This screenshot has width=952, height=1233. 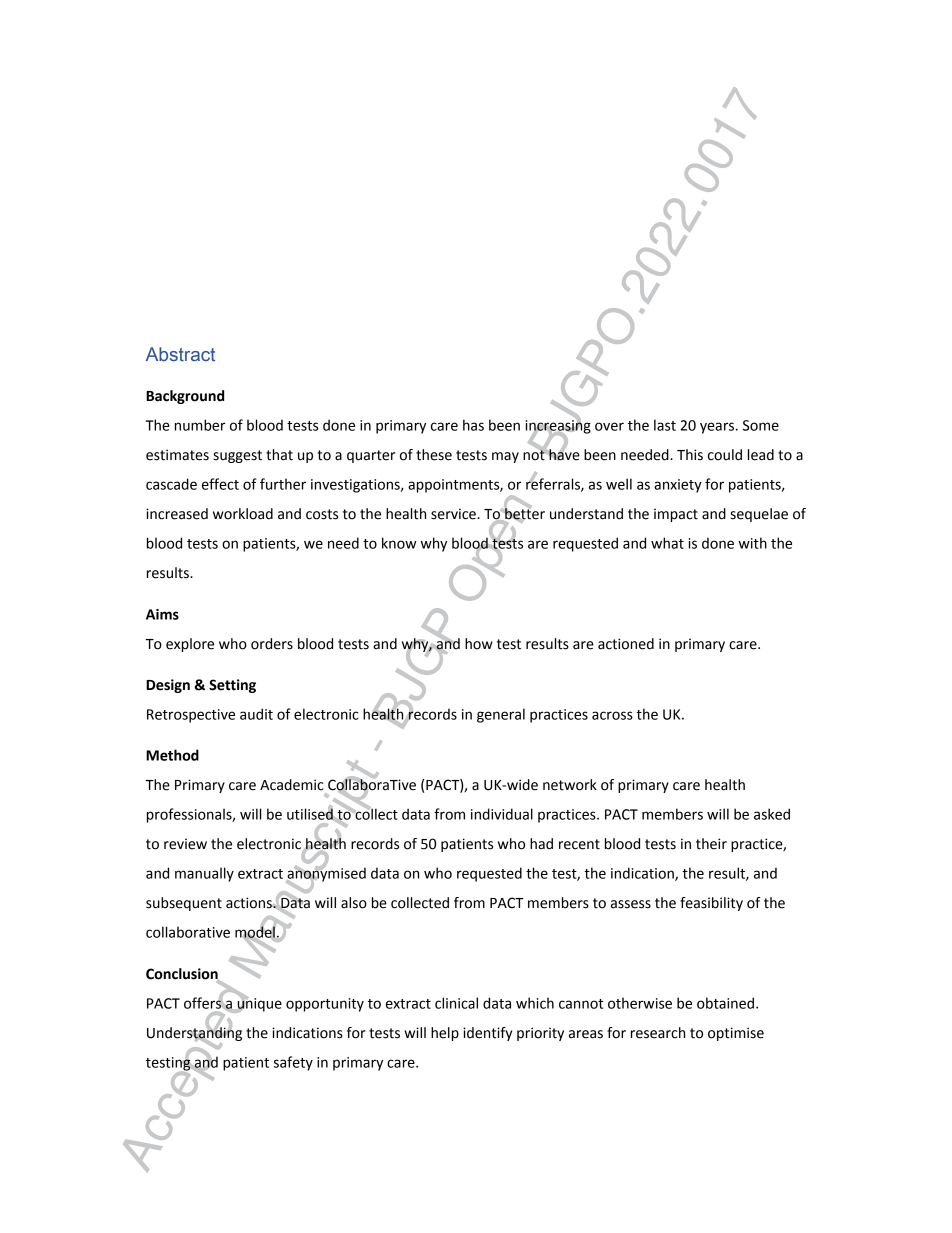 I want to click on orders, so click(x=272, y=644).
